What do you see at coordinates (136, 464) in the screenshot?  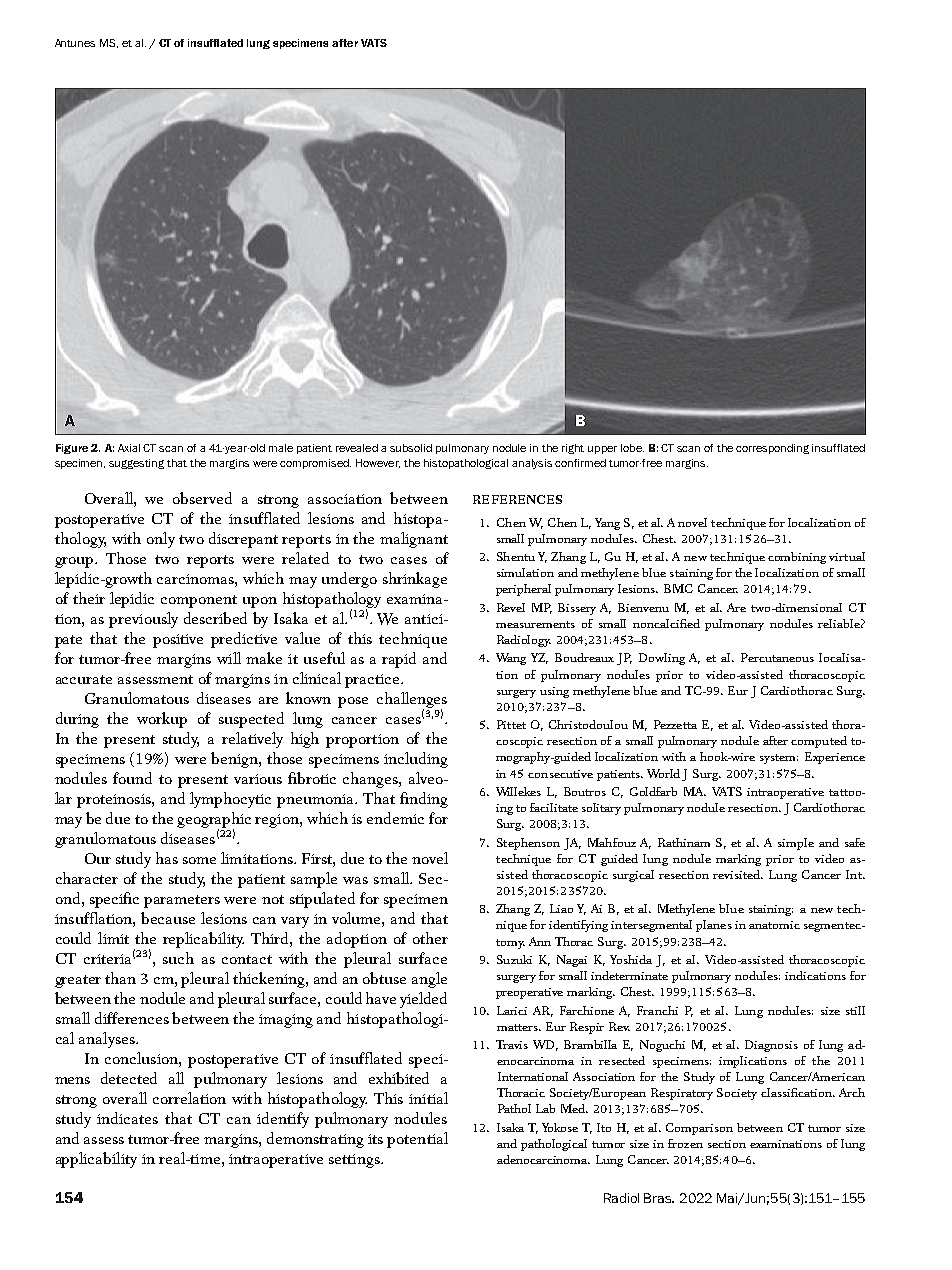 I see `suggesting` at bounding box center [136, 464].
